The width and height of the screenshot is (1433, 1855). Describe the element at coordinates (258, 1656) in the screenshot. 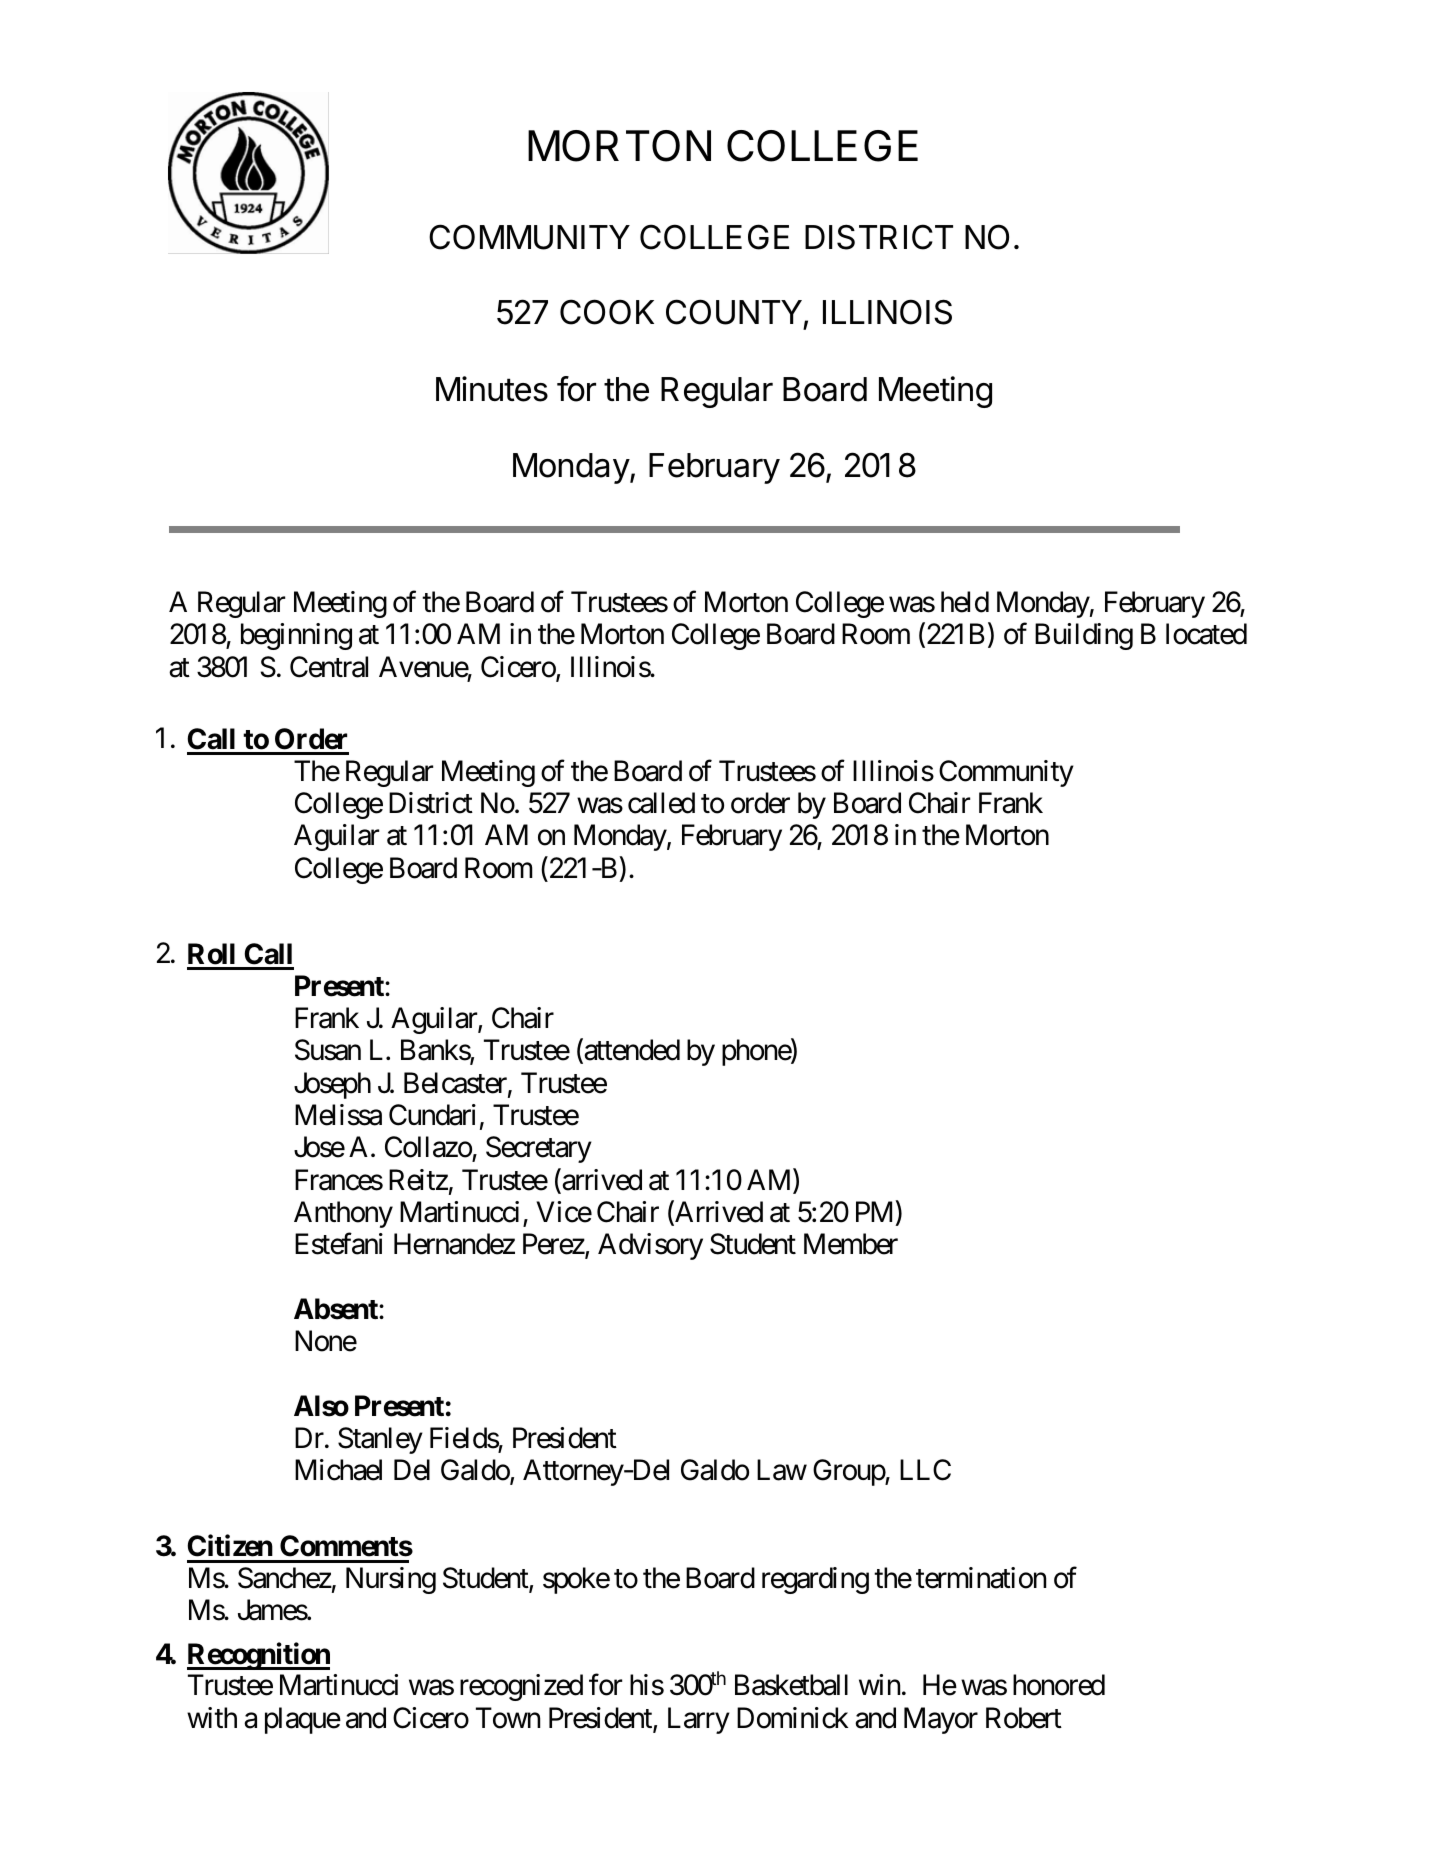

I see `Recognition` at that location.
